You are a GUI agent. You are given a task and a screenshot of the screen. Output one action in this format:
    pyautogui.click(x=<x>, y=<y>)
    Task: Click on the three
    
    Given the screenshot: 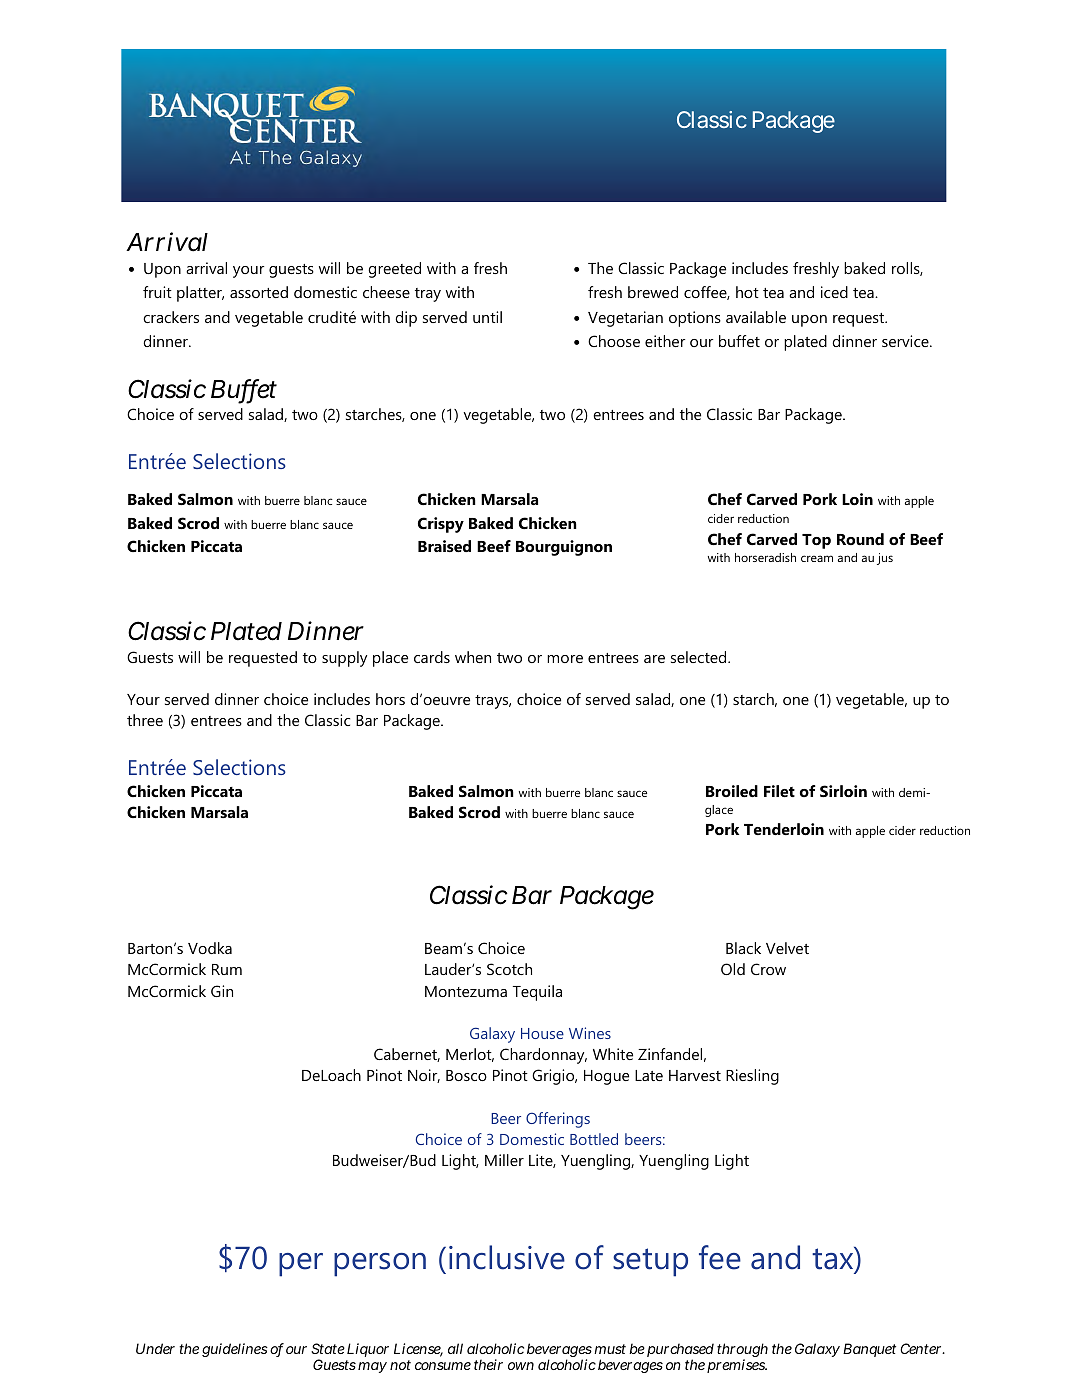 What is the action you would take?
    pyautogui.click(x=145, y=720)
